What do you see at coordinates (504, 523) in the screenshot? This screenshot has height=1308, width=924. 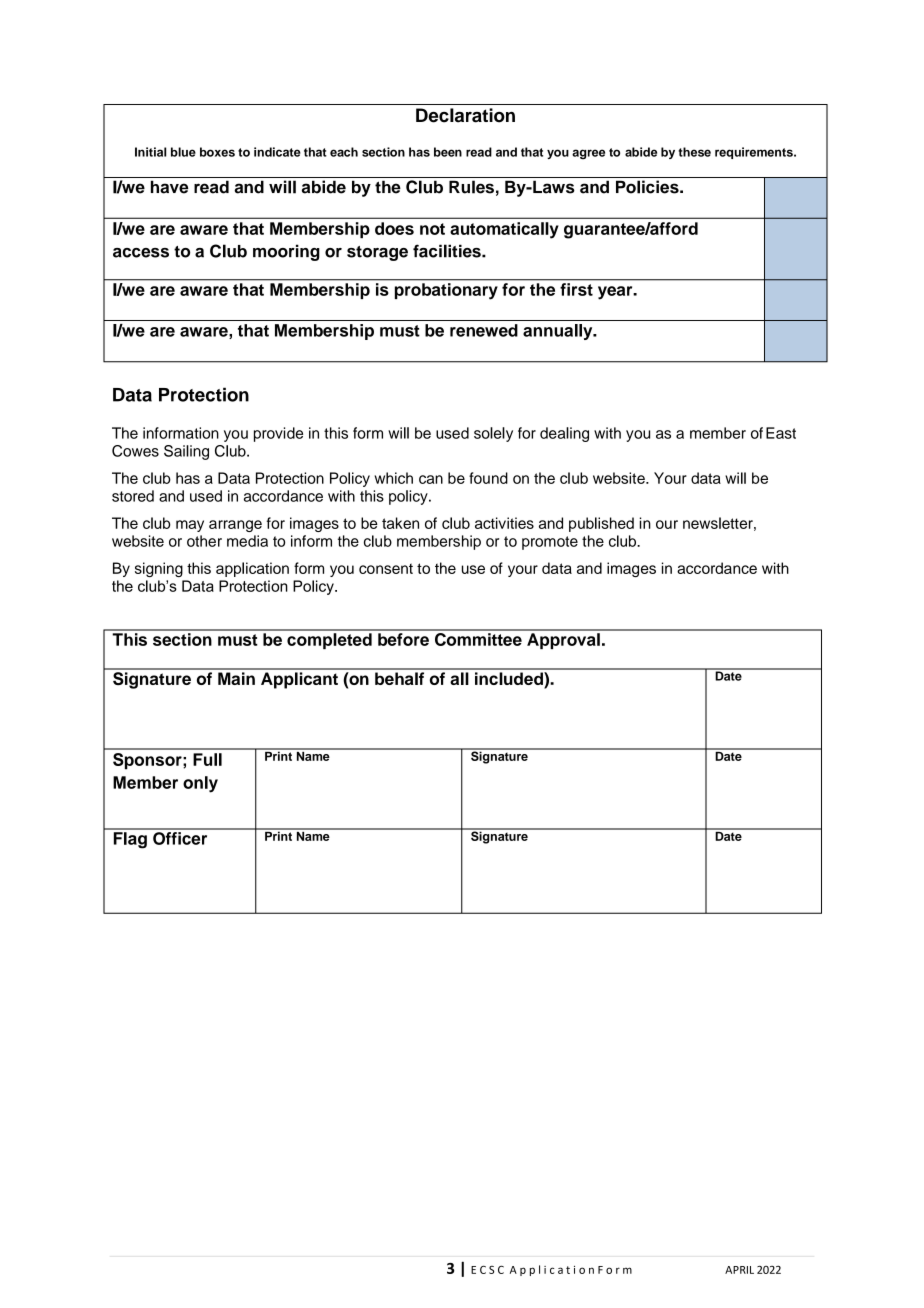 I see `activities` at bounding box center [504, 523].
